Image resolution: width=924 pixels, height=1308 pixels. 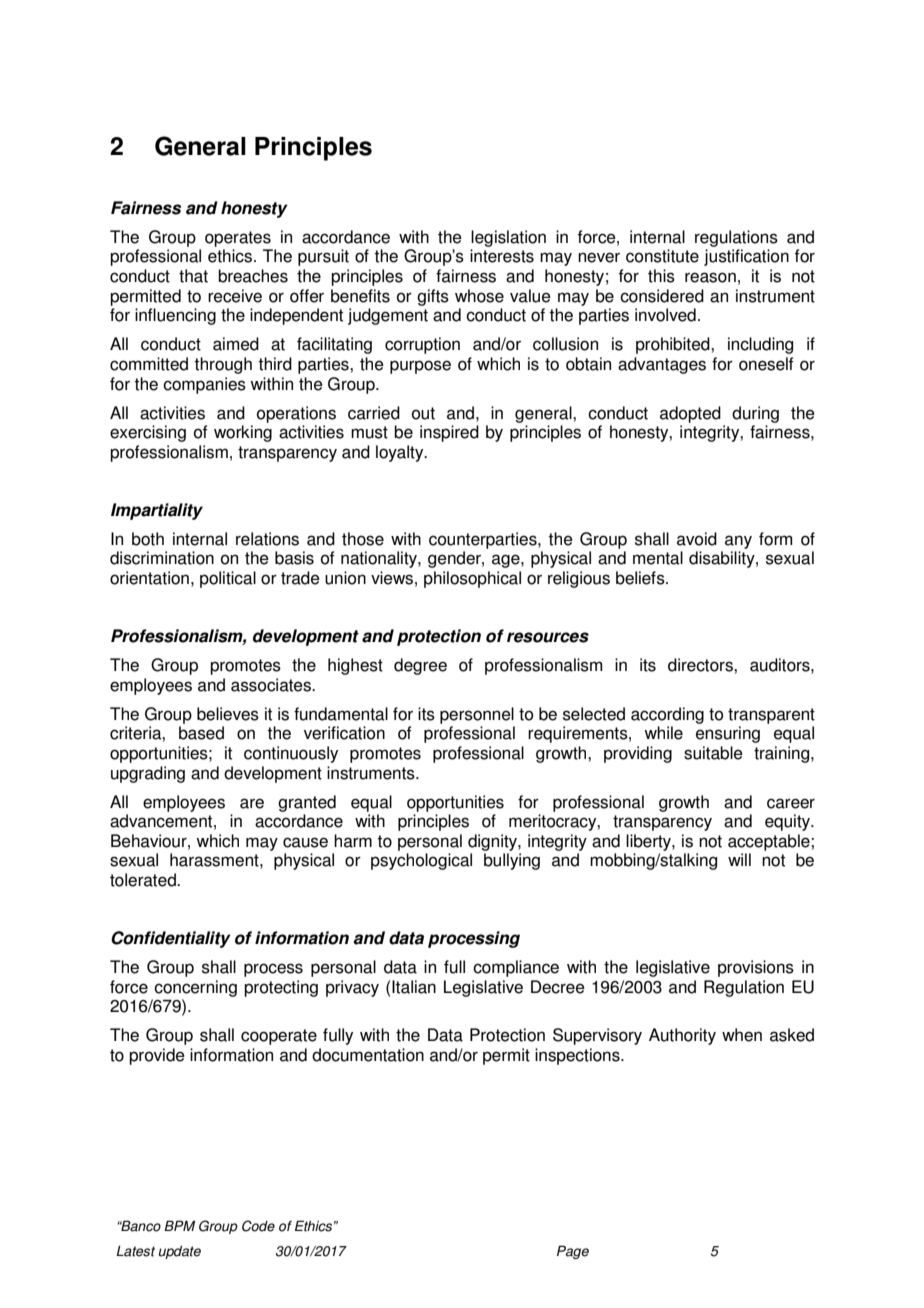 I want to click on suitable, so click(x=713, y=753).
